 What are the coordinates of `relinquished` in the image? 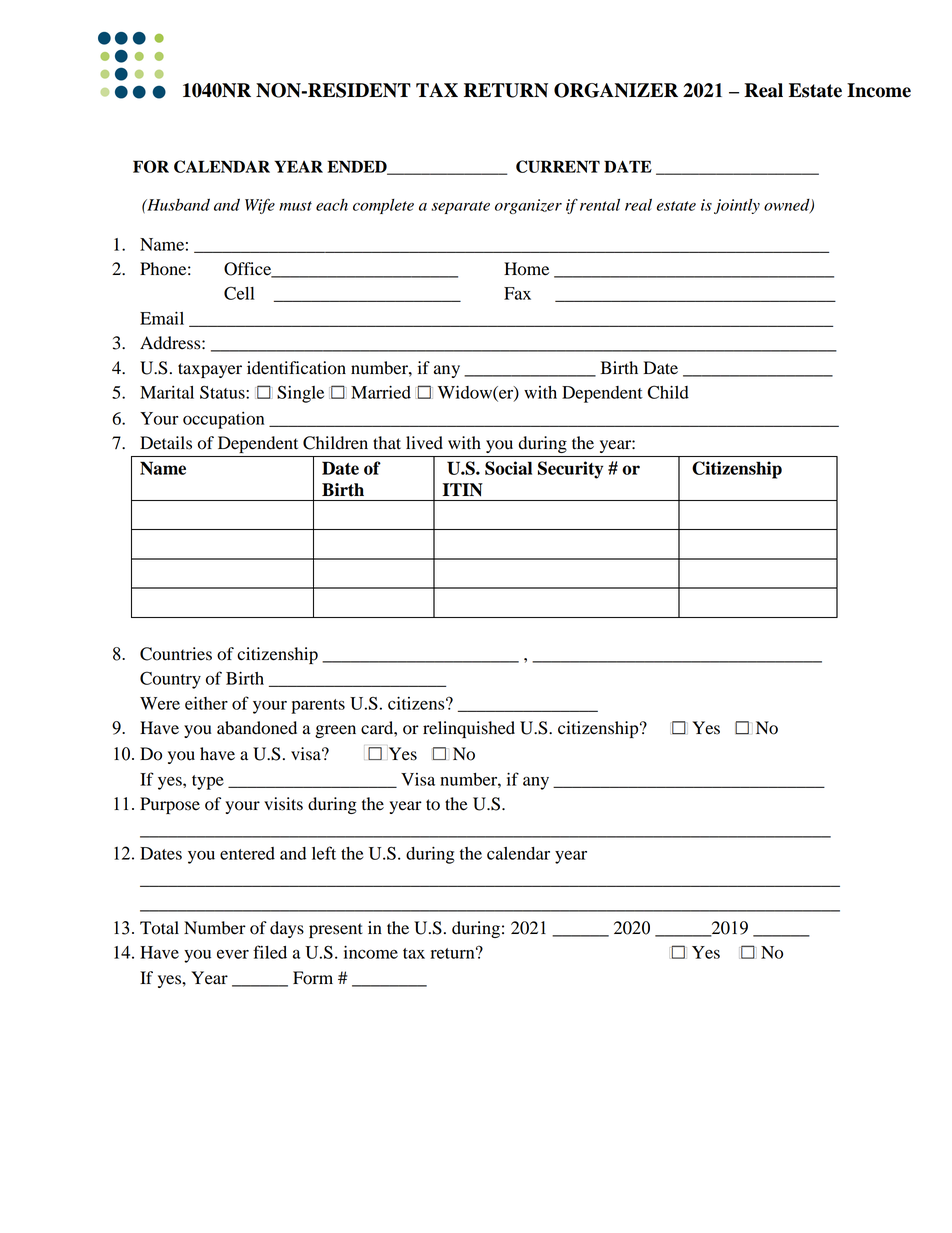 It's located at (469, 729).
